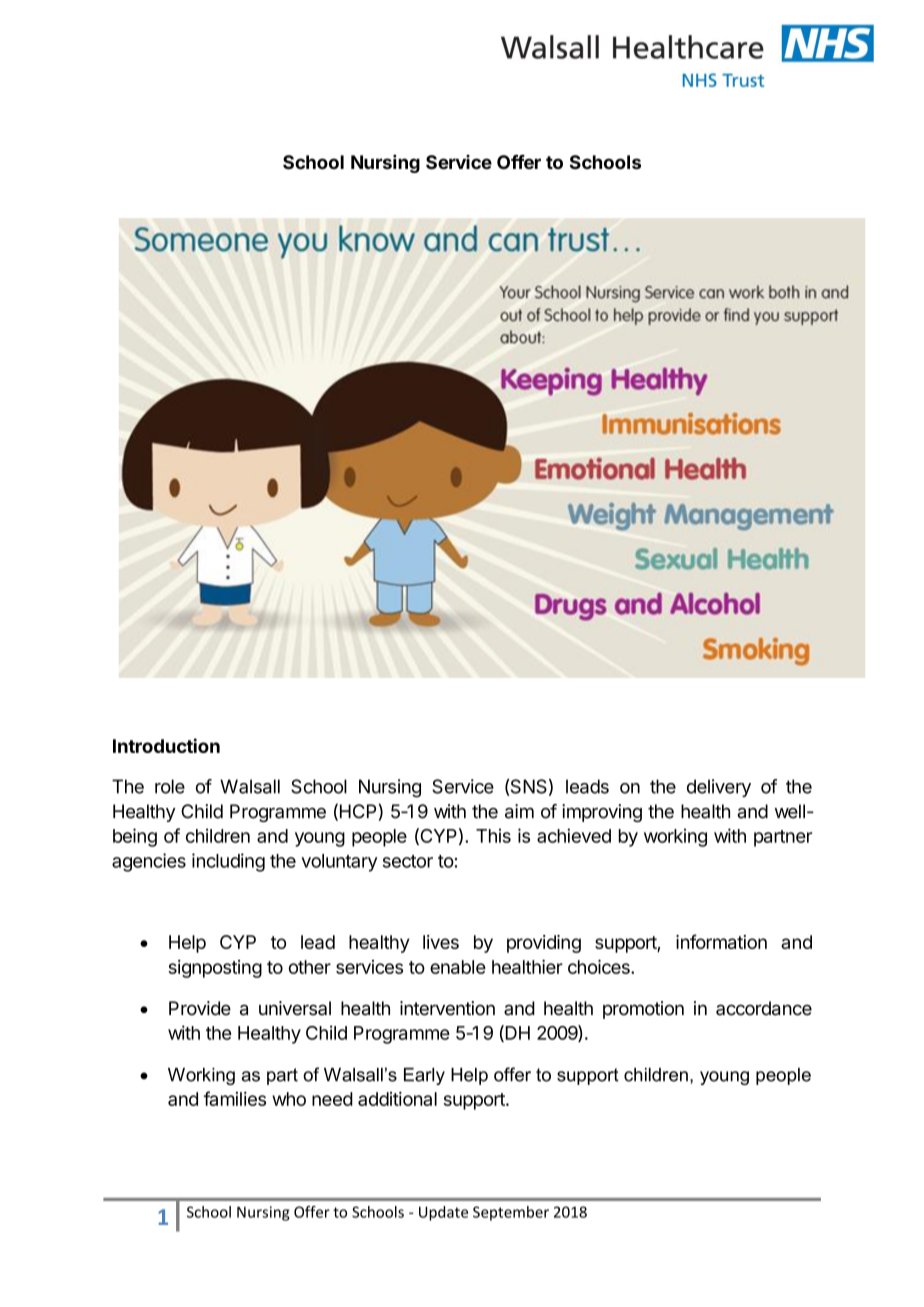  What do you see at coordinates (719, 788) in the screenshot?
I see `delivery` at bounding box center [719, 788].
